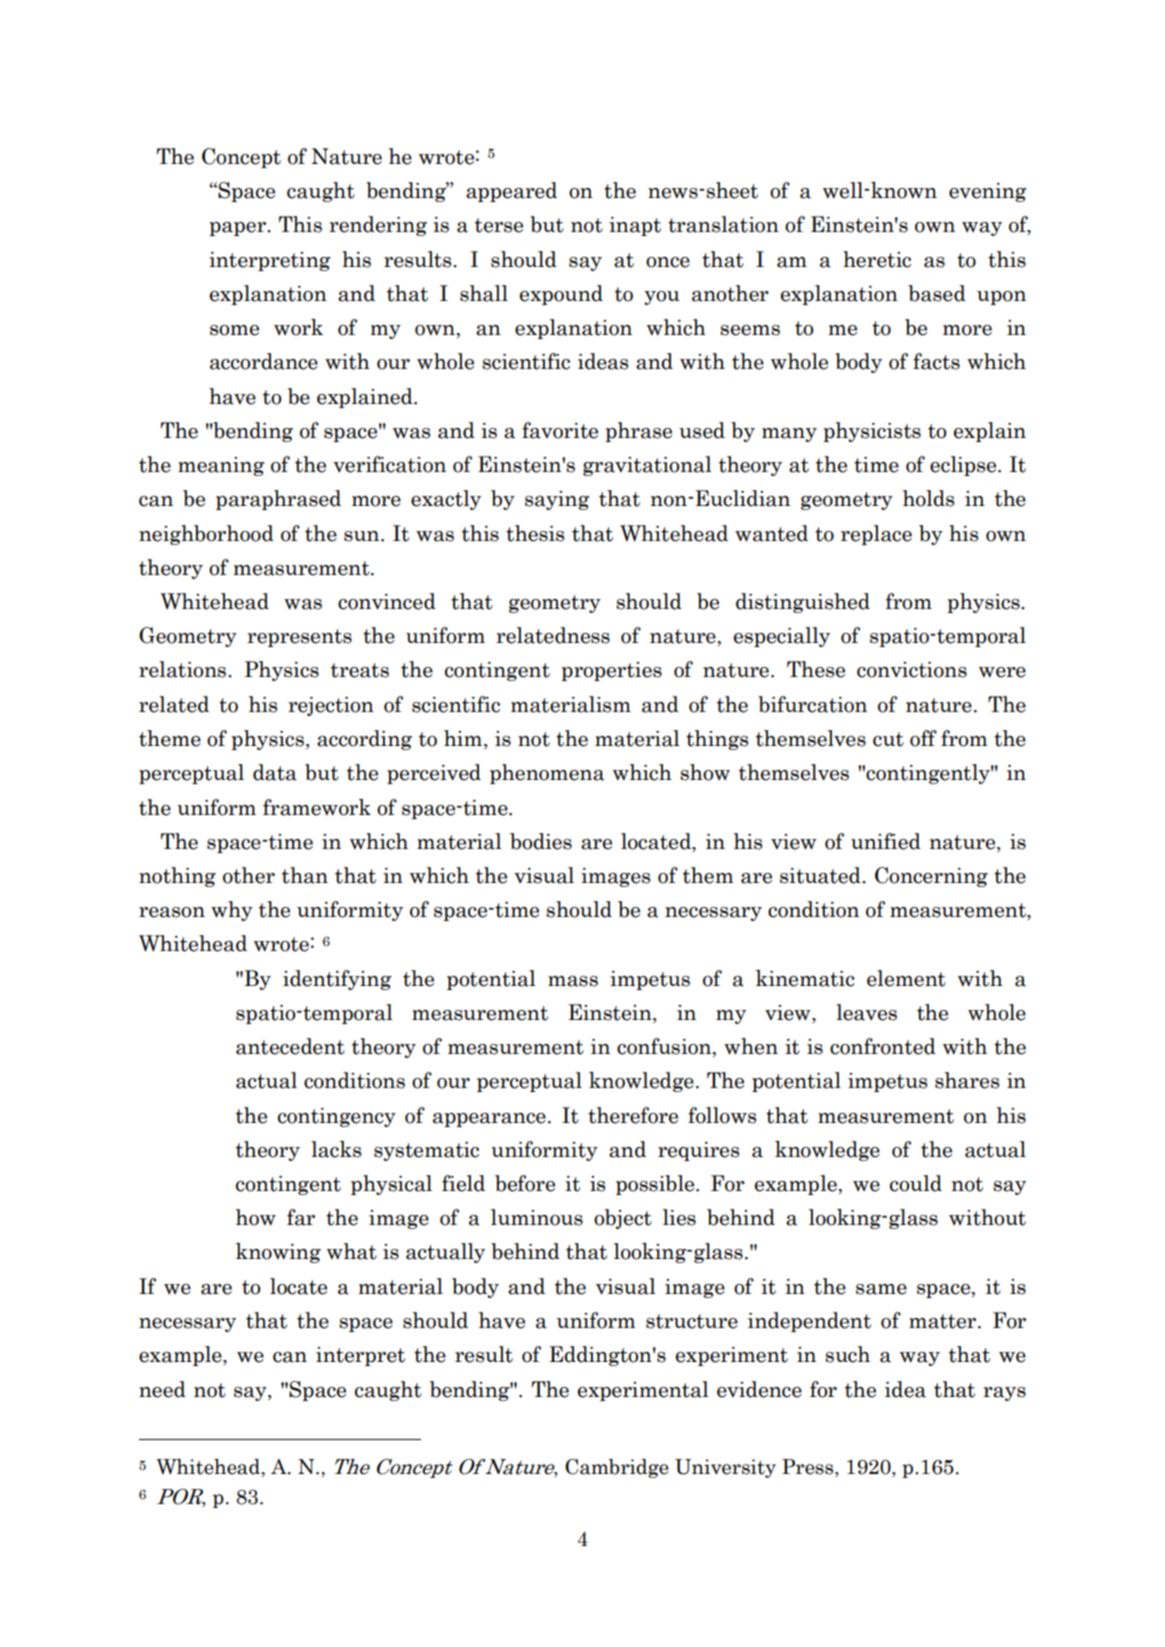 The width and height of the document is (1165, 1647). Describe the element at coordinates (877, 259) in the document. I see `heretic` at that location.
